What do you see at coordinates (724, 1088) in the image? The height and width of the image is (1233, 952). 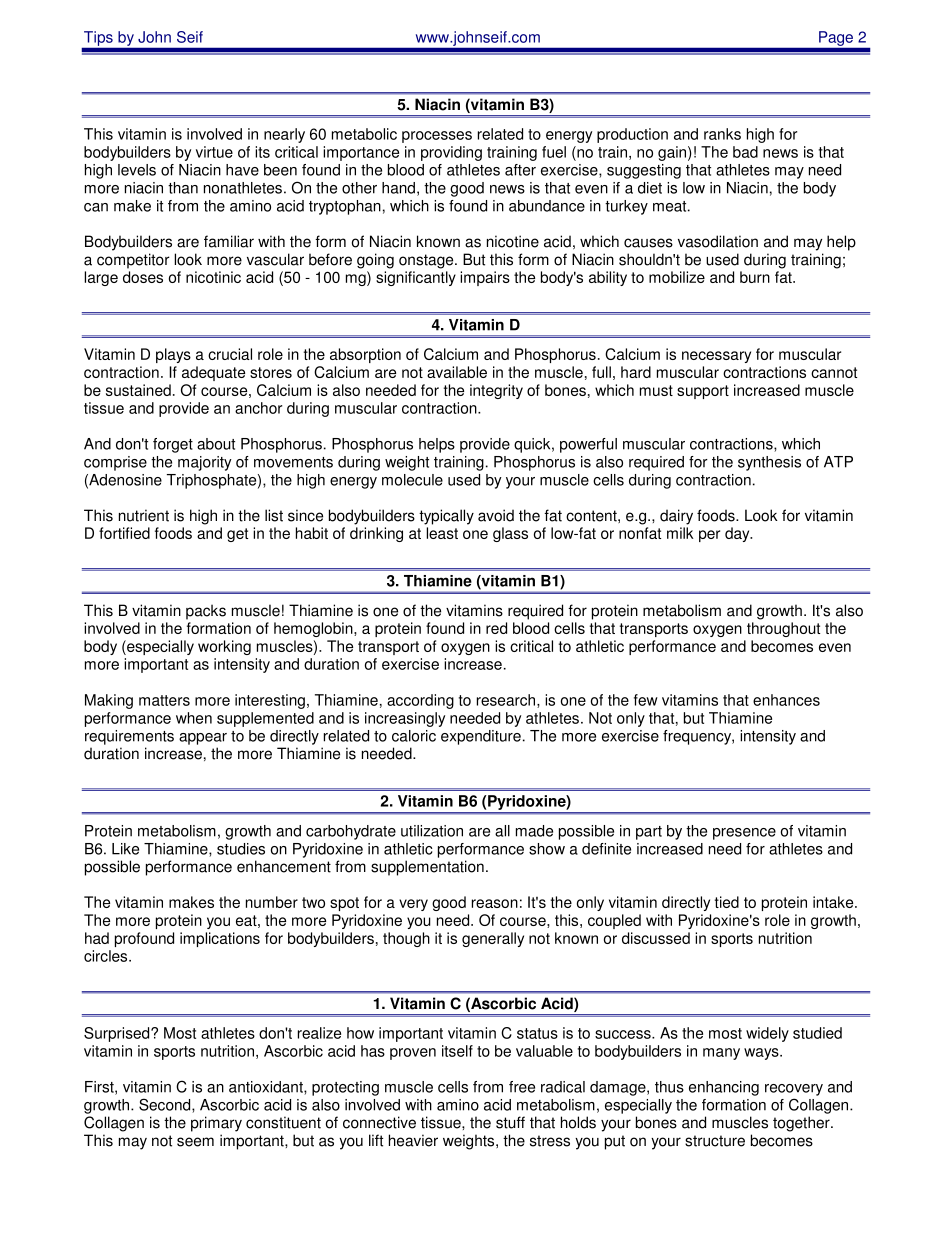 I see `enhancing` at bounding box center [724, 1088].
